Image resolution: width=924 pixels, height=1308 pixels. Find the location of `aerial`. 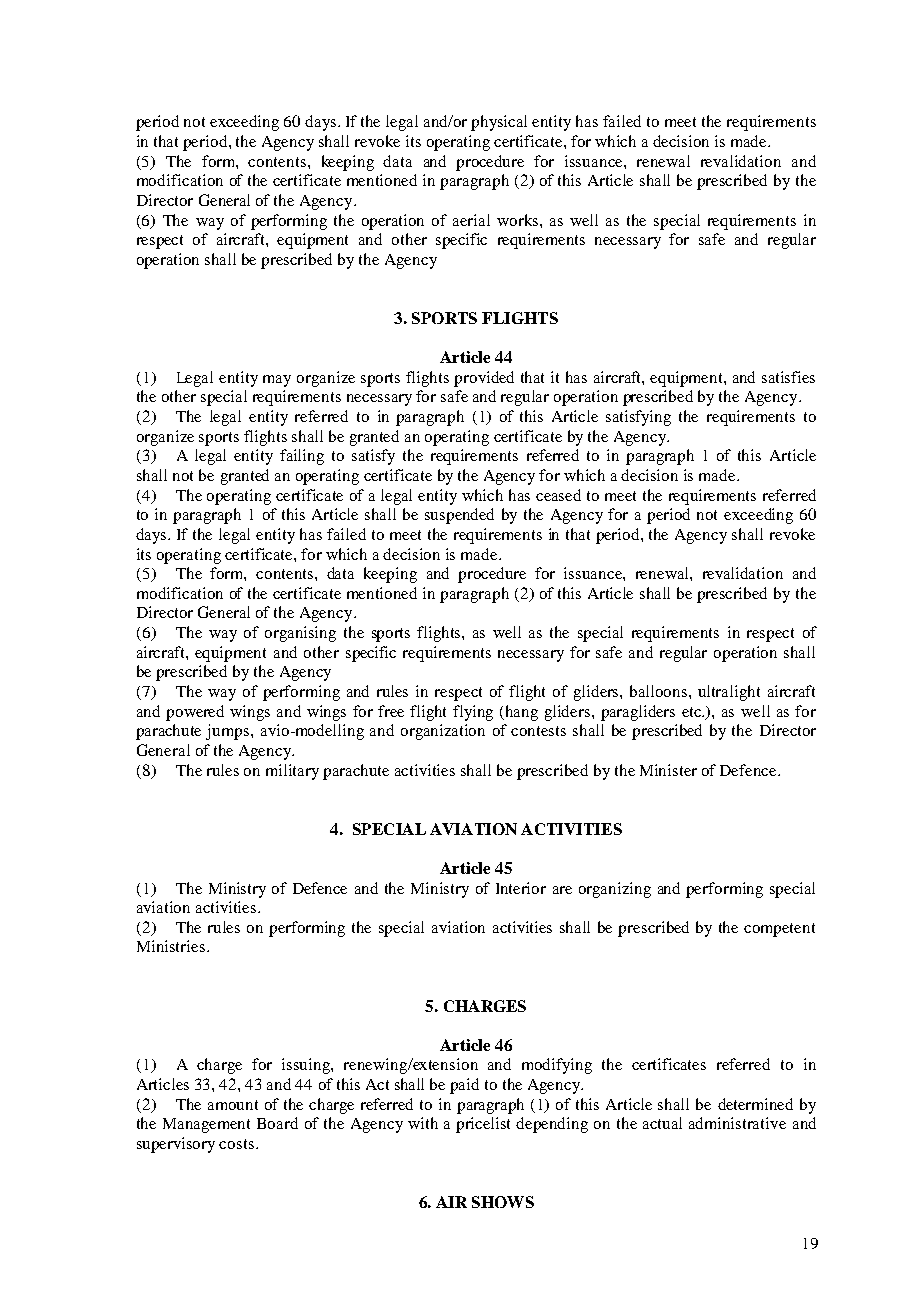

aerial is located at coordinates (471, 220).
